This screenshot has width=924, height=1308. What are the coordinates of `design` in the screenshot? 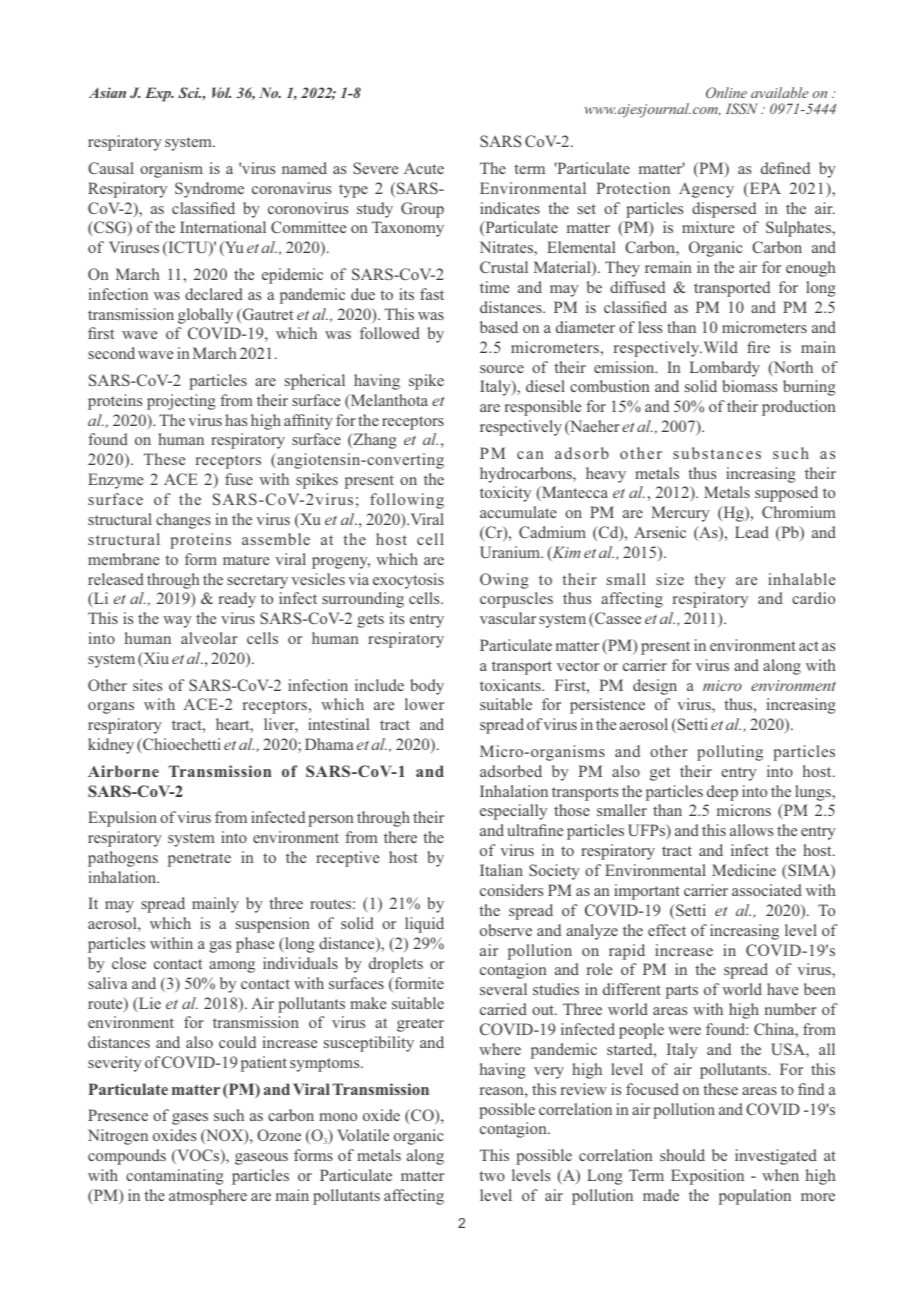 It's located at (655, 687).
